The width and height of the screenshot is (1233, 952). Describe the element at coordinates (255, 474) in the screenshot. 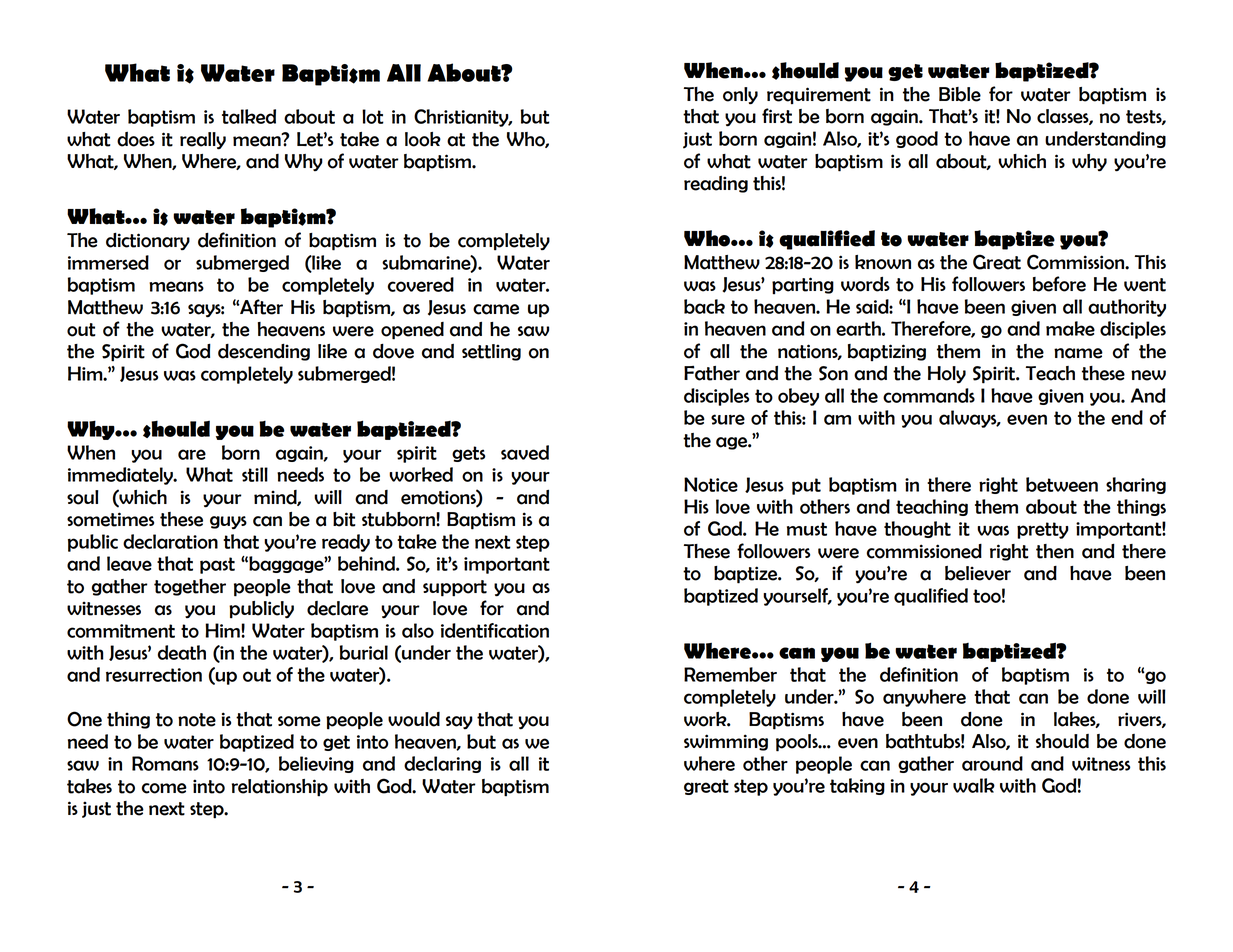

I see `still` at that location.
